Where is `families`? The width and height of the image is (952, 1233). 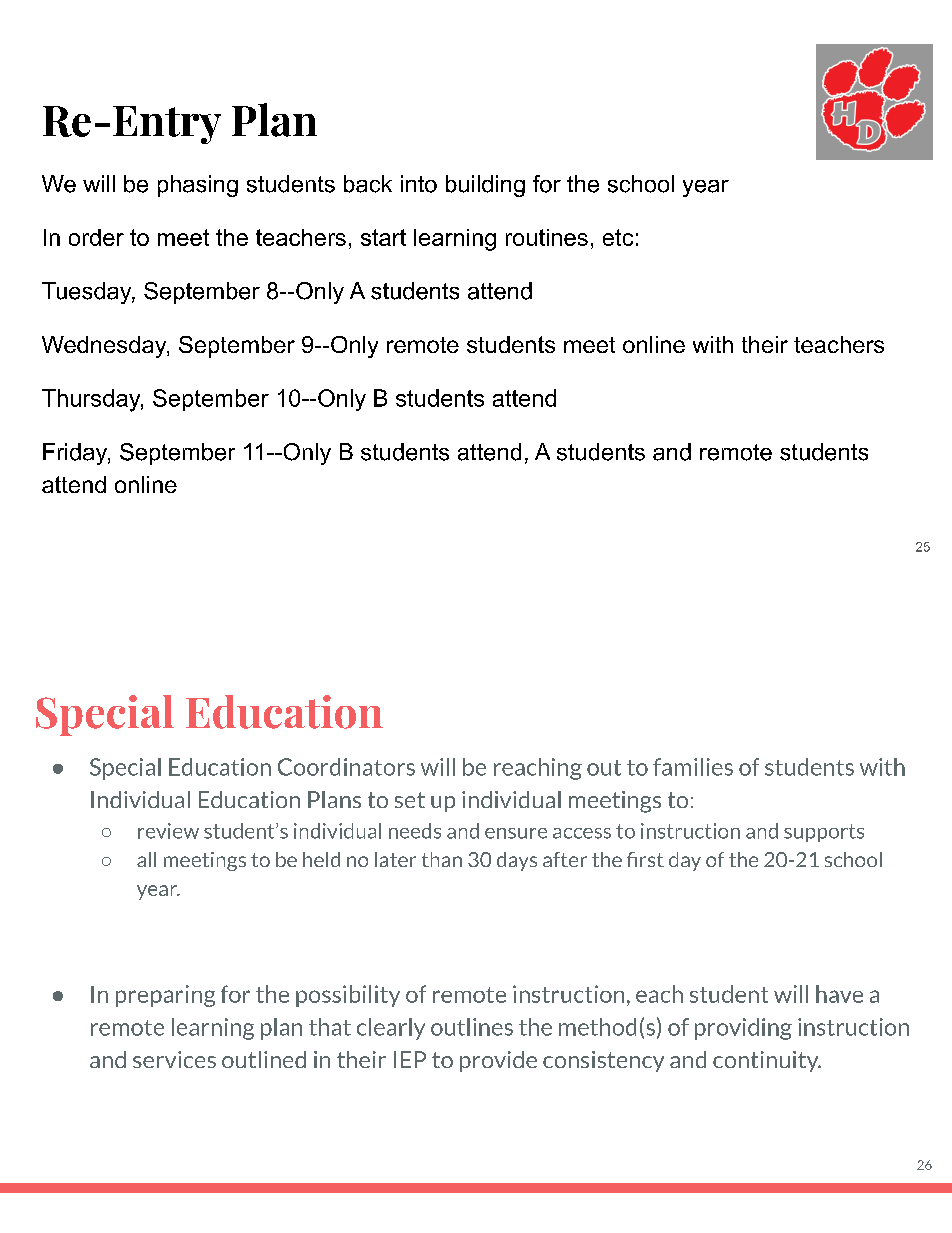 families is located at coordinates (693, 767).
